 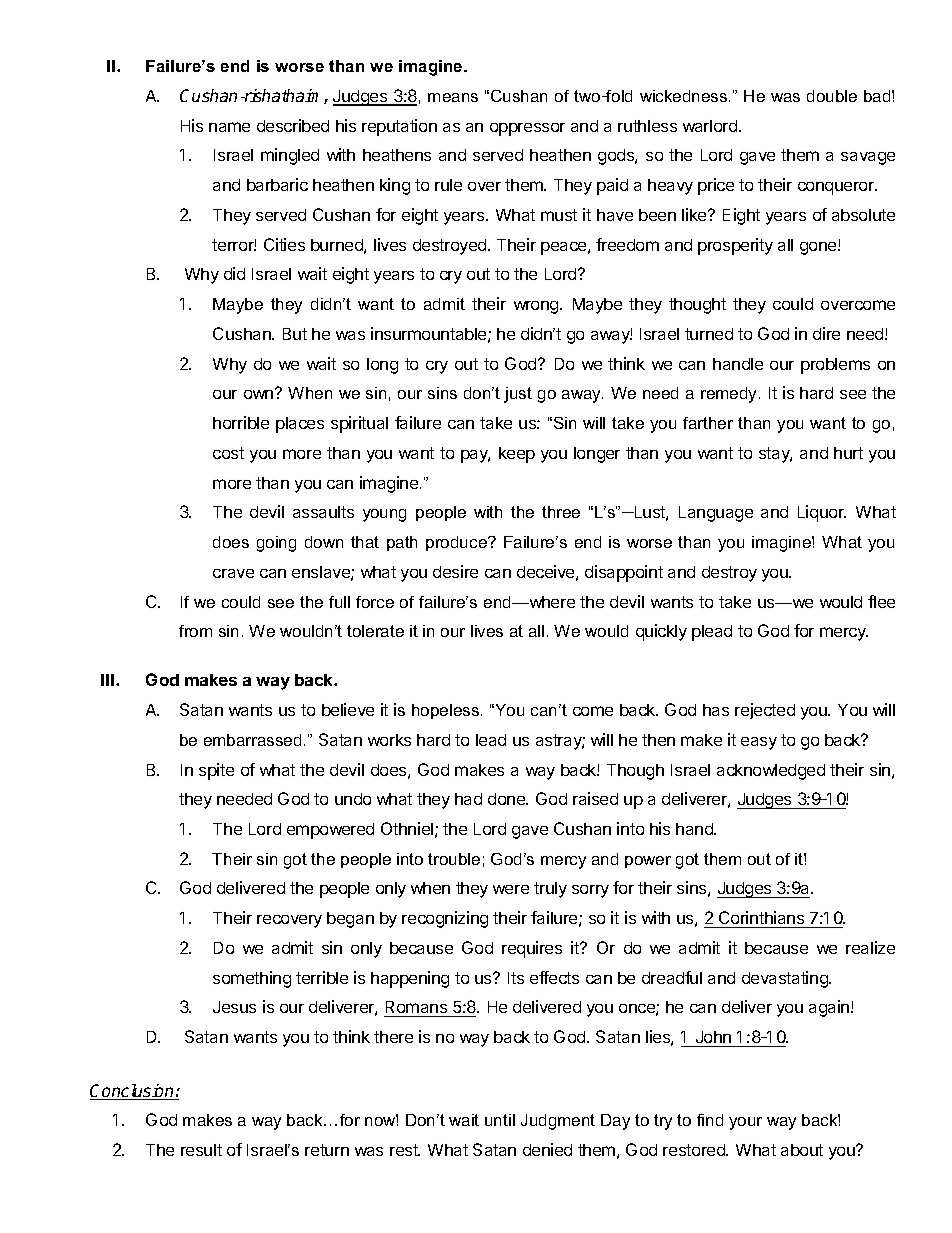 What do you see at coordinates (832, 96) in the screenshot?
I see `double` at bounding box center [832, 96].
